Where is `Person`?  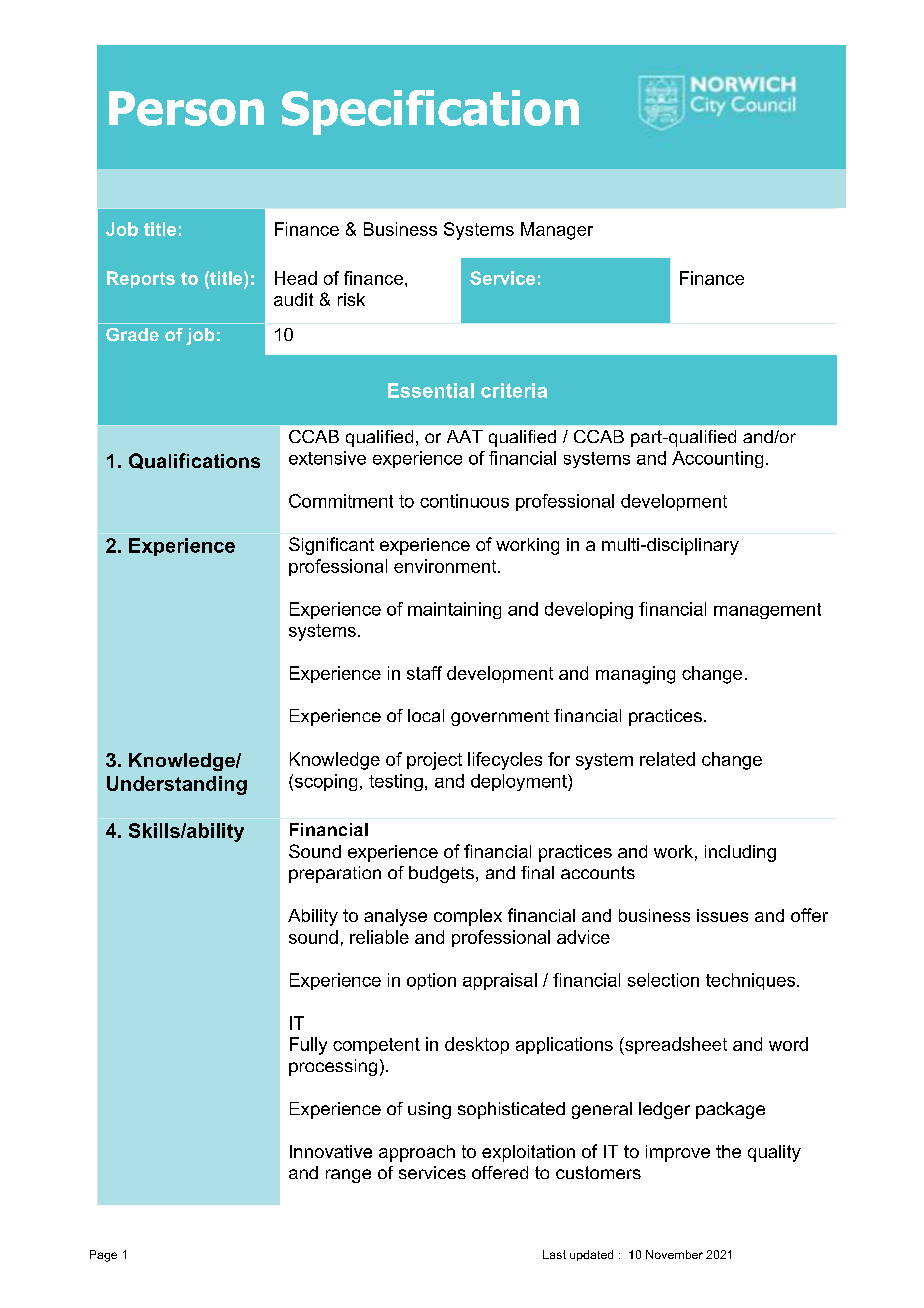 Person is located at coordinates (186, 108).
